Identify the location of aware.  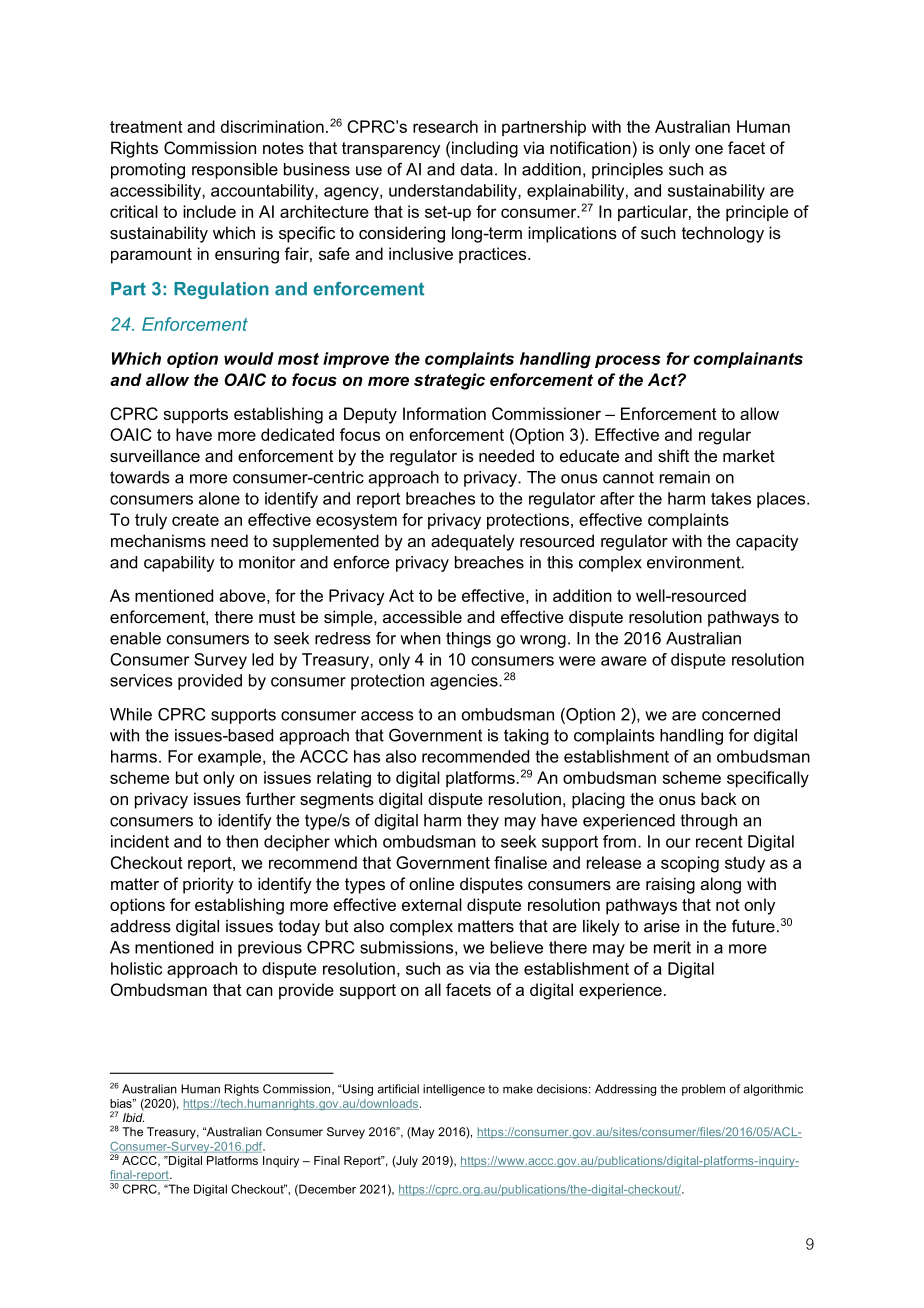
(624, 661).
